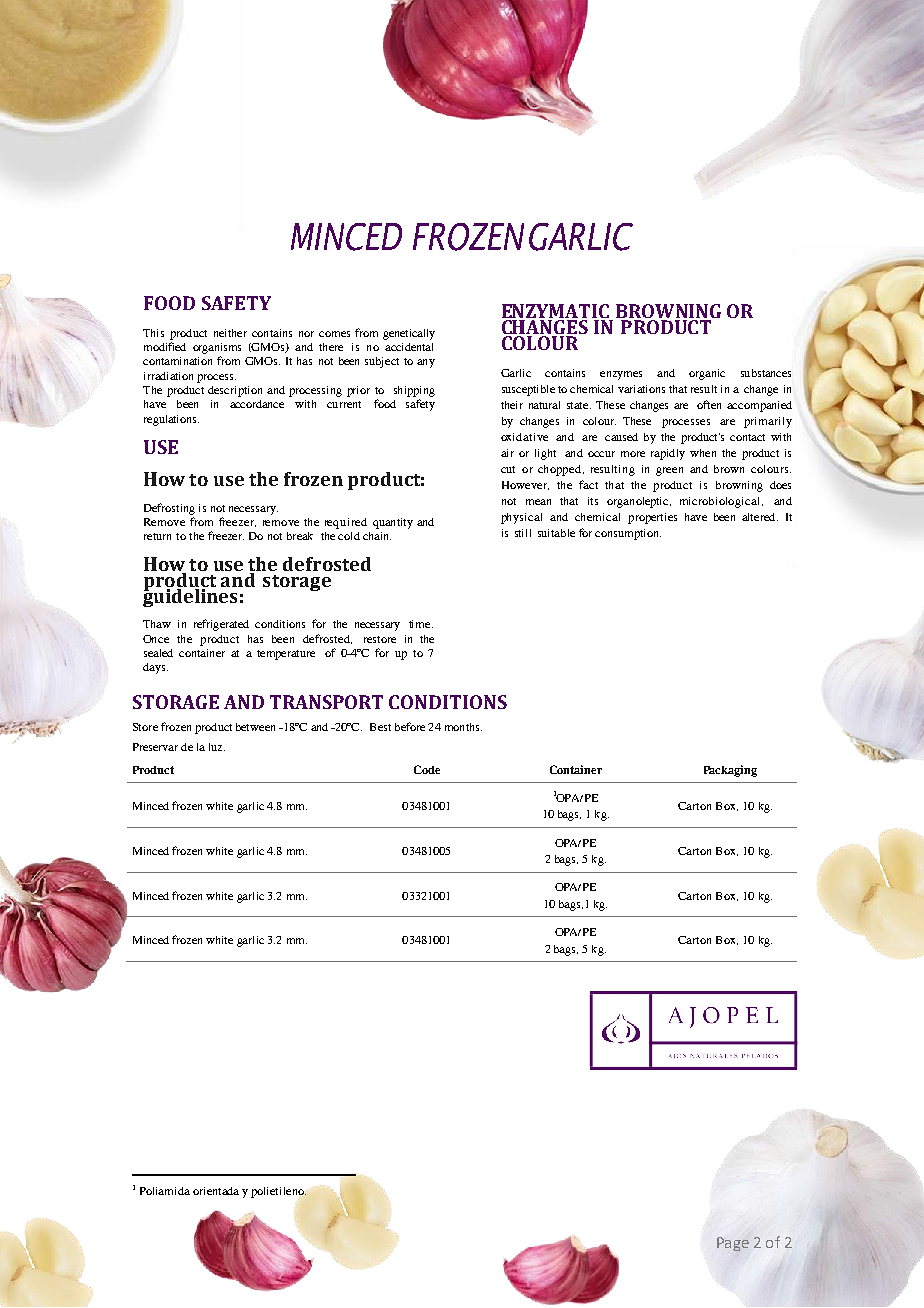  What do you see at coordinates (730, 771) in the screenshot?
I see `Packaging` at bounding box center [730, 771].
